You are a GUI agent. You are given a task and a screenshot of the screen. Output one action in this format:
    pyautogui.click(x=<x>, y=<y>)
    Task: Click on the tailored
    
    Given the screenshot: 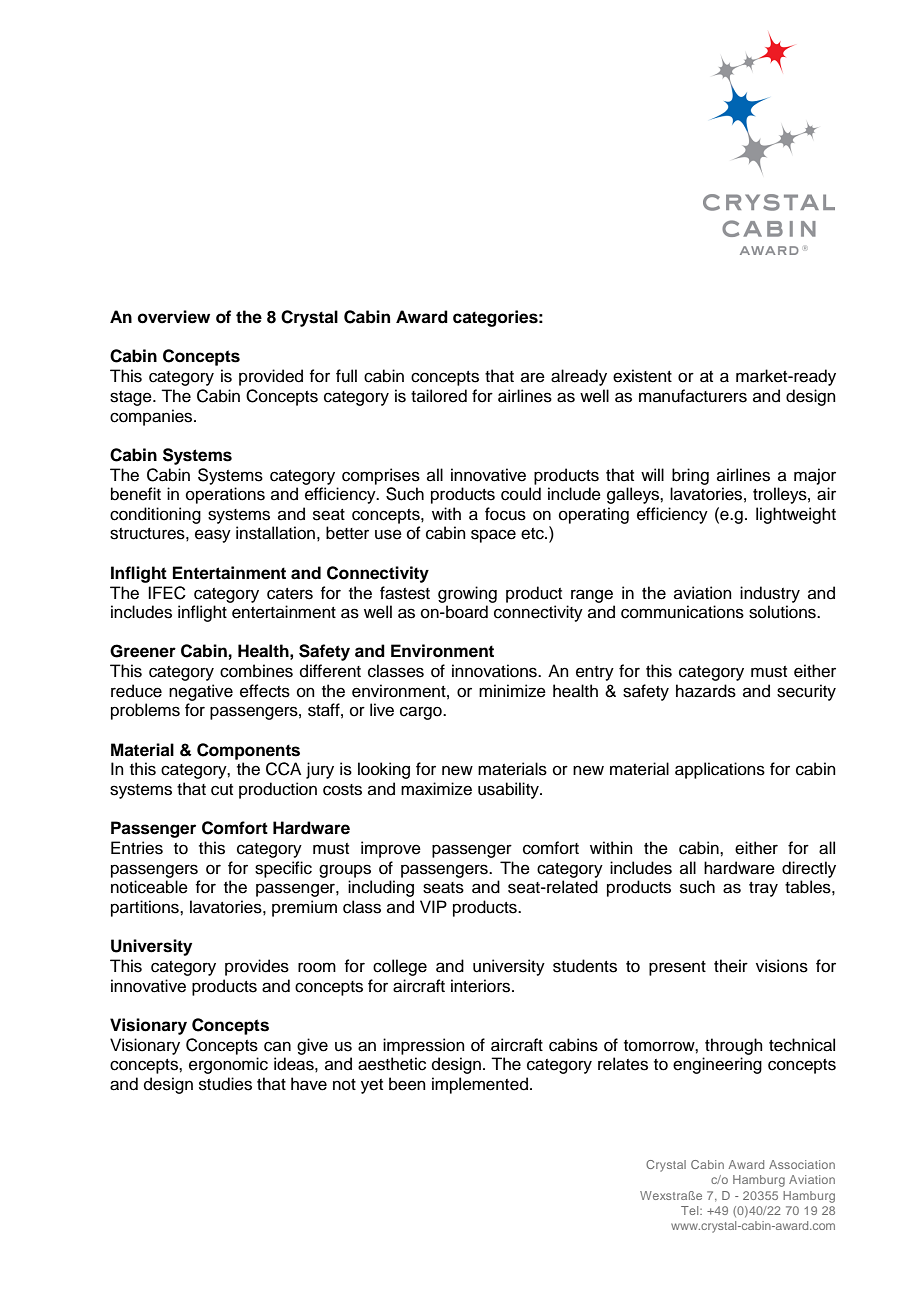 What is the action you would take?
    pyautogui.click(x=439, y=396)
